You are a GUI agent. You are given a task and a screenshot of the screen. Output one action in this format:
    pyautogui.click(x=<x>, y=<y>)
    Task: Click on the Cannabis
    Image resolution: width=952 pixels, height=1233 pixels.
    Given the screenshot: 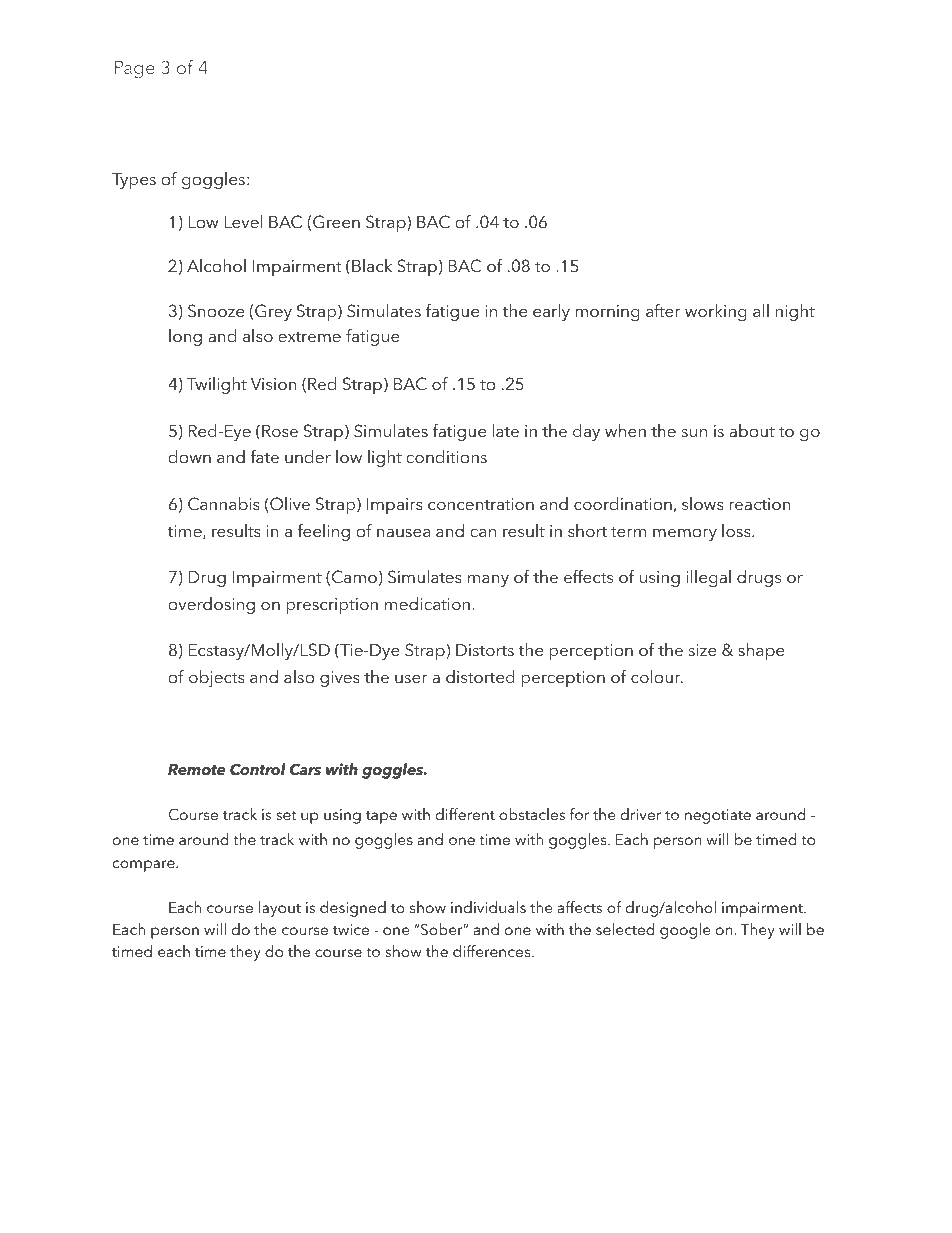 What is the action you would take?
    pyautogui.click(x=224, y=504)
